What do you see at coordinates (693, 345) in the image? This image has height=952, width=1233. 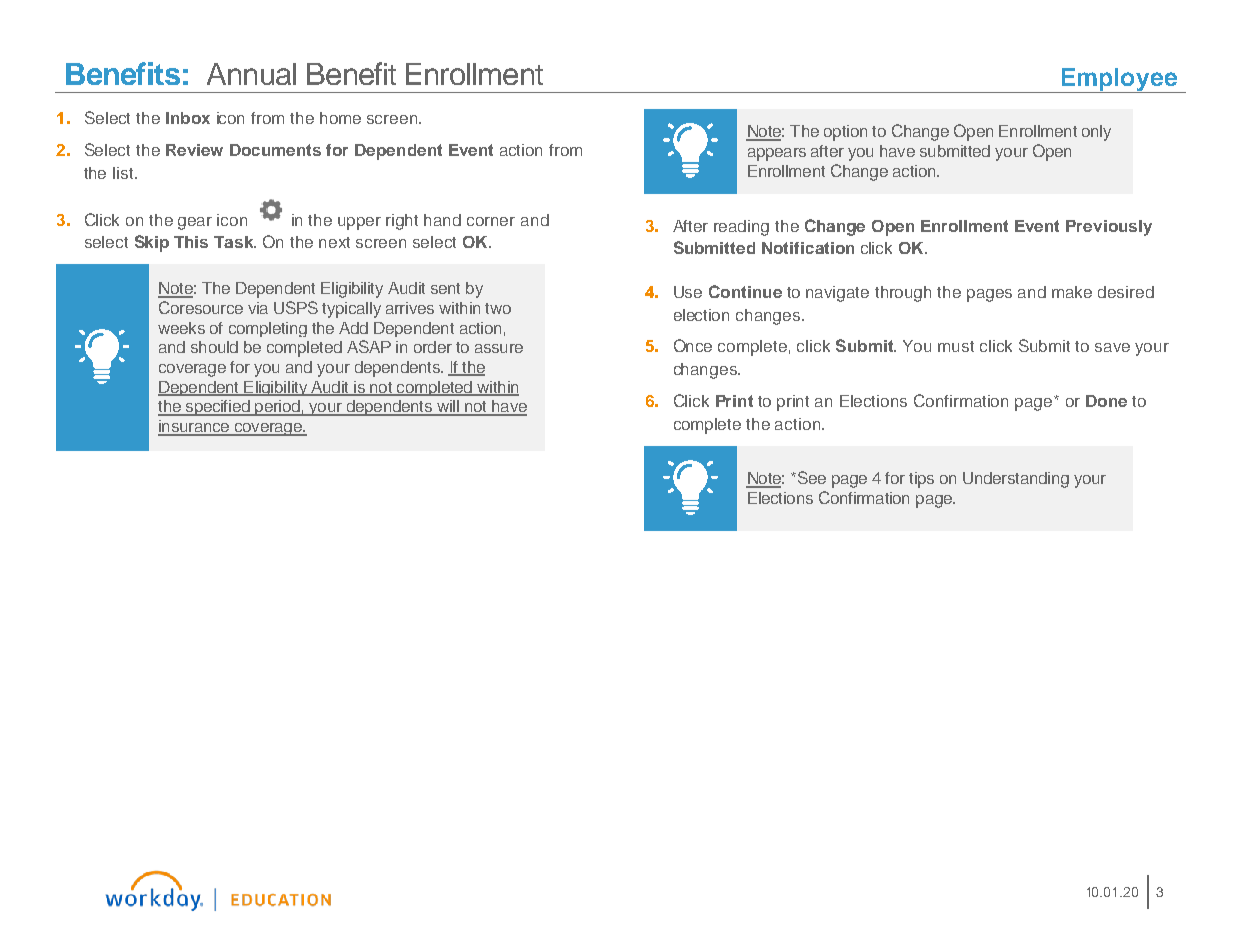 I see `Once` at bounding box center [693, 345].
